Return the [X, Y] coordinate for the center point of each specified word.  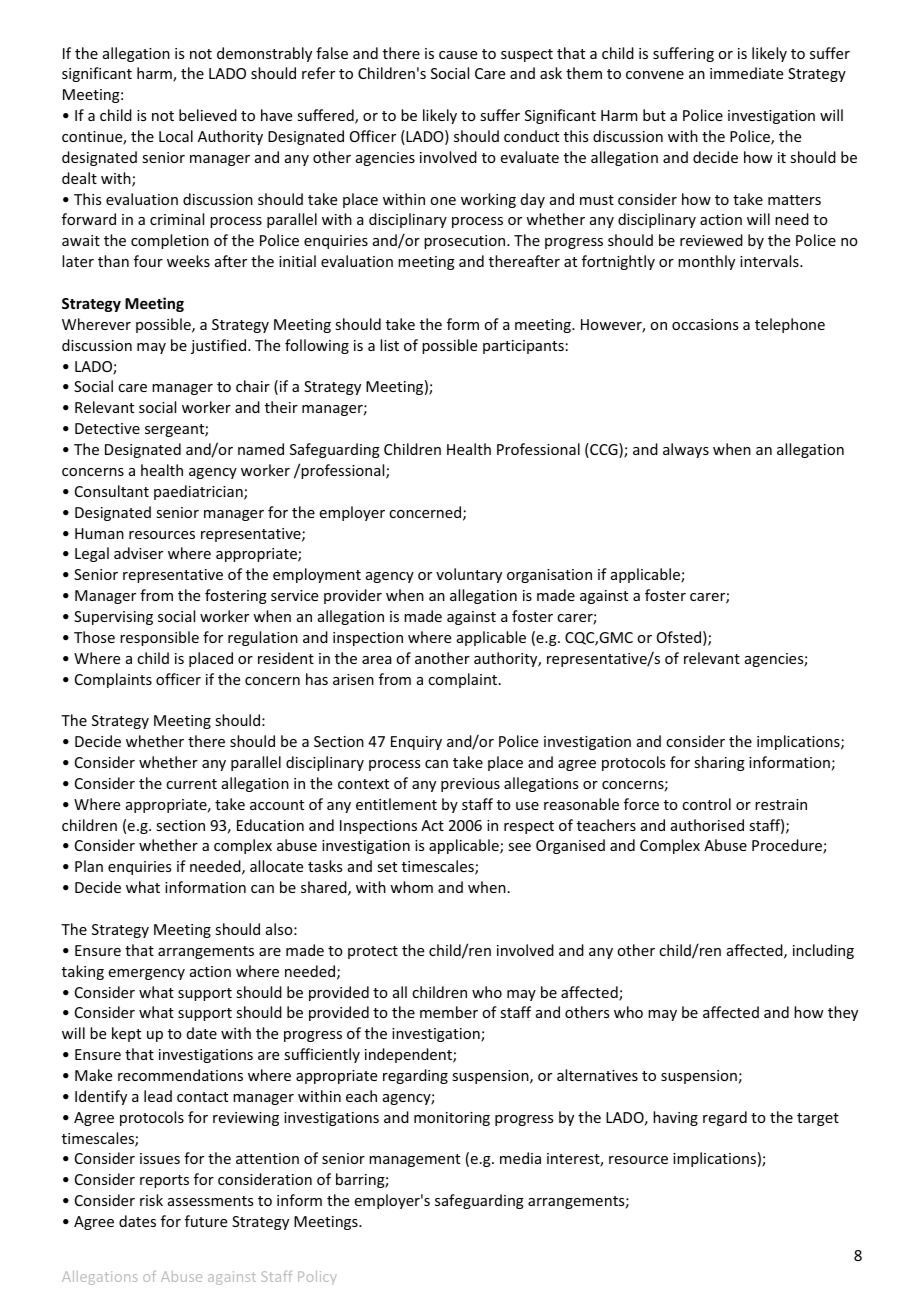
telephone [790, 325]
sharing [719, 763]
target [818, 1119]
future [206, 1221]
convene [655, 75]
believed [208, 115]
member [449, 1012]
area [377, 660]
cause [458, 55]
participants [523, 347]
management [414, 1160]
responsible [159, 638]
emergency [147, 974]
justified [220, 346]
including [823, 951]
